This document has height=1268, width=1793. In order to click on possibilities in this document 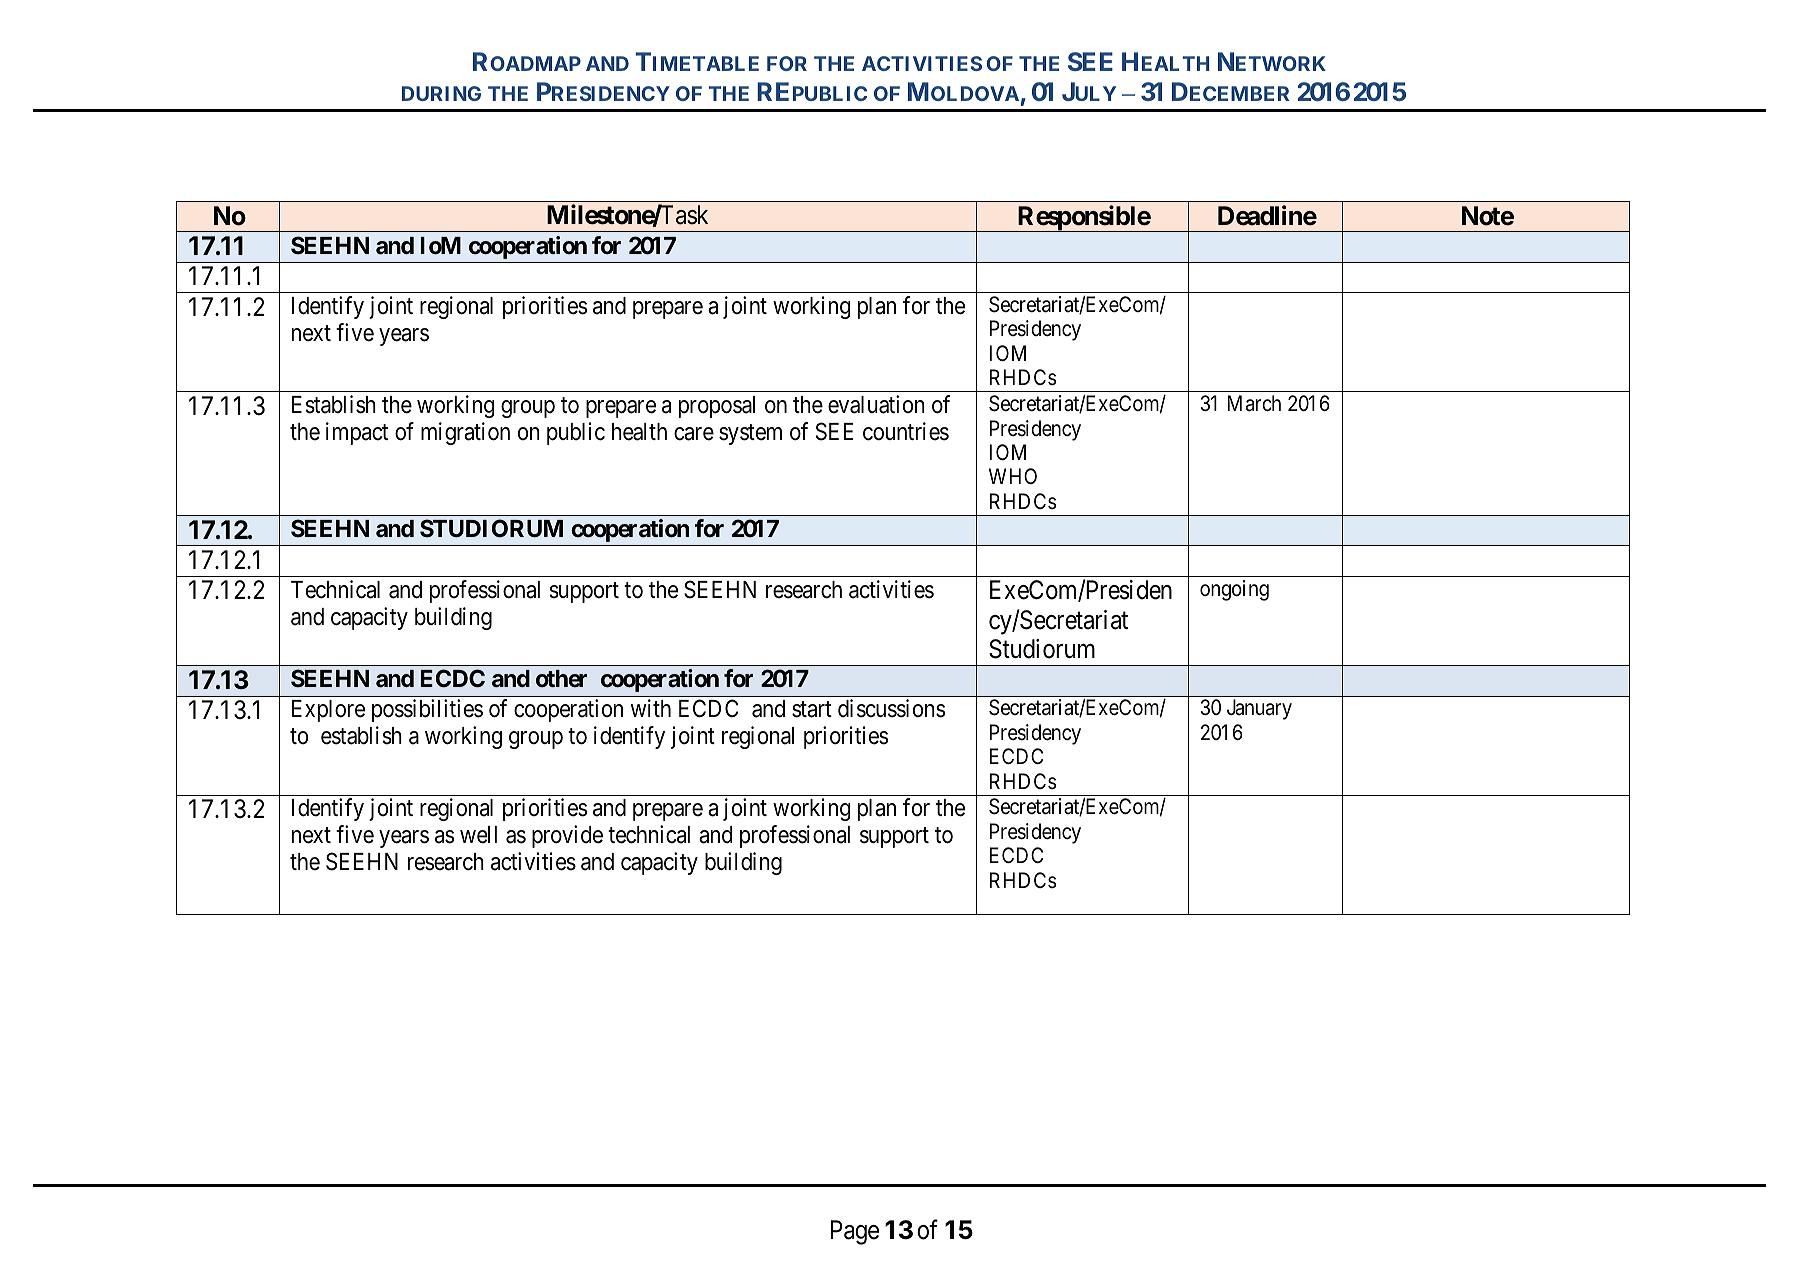, I will do `click(427, 710)`.
